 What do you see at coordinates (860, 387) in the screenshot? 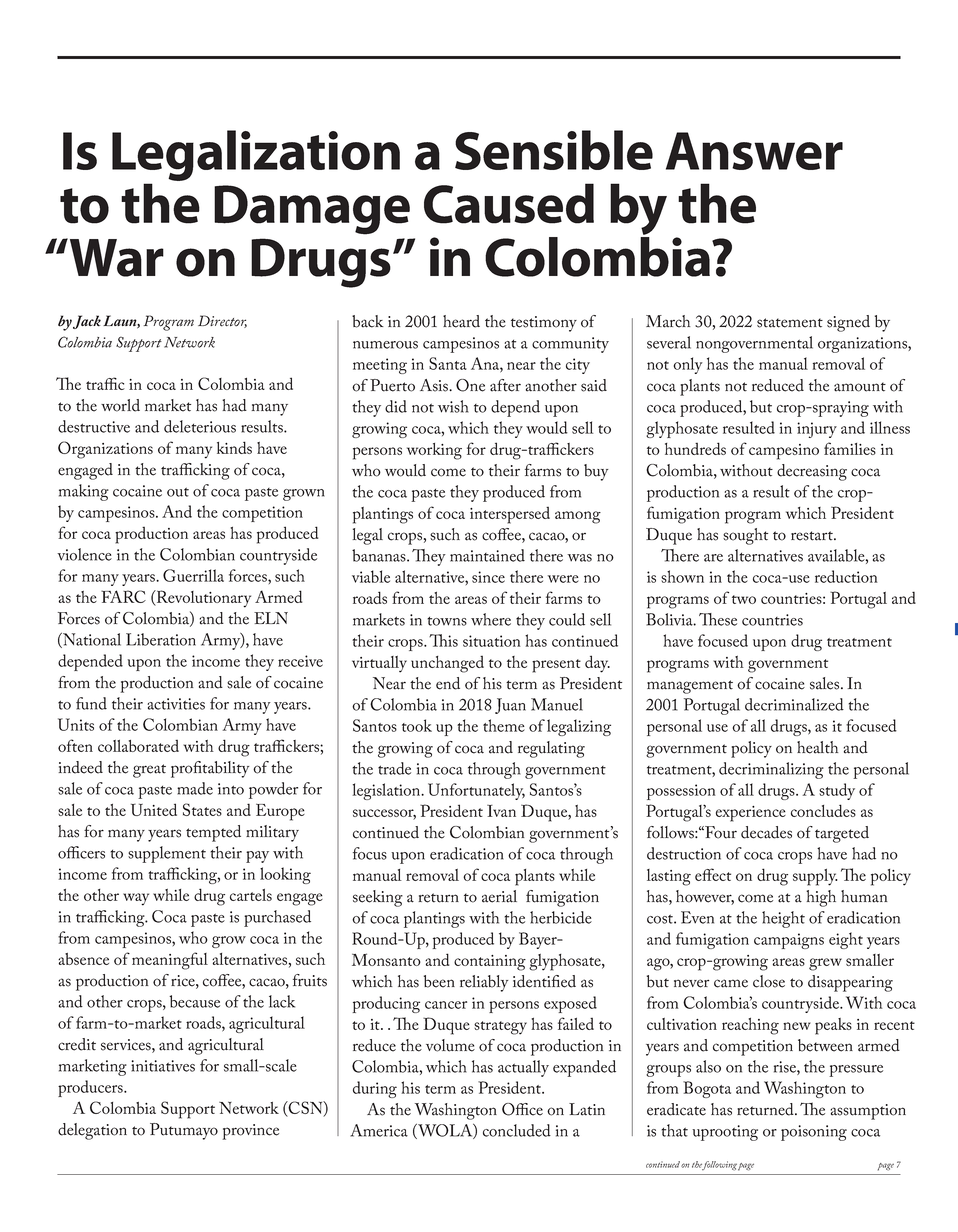
I see `amount` at bounding box center [860, 387].
